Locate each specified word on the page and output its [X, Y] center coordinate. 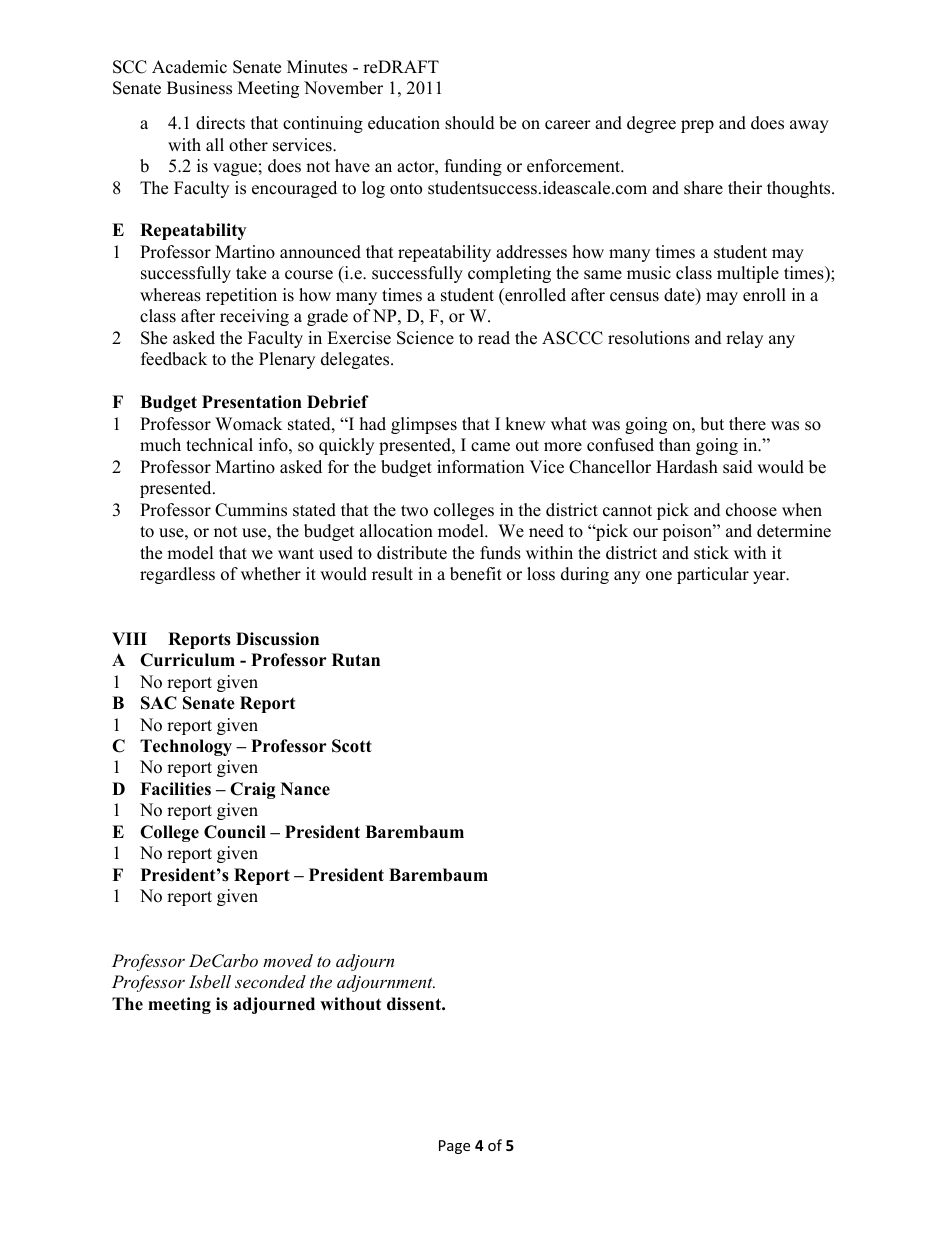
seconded [270, 981]
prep [697, 126]
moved [288, 960]
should [470, 123]
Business [199, 88]
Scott [352, 746]
